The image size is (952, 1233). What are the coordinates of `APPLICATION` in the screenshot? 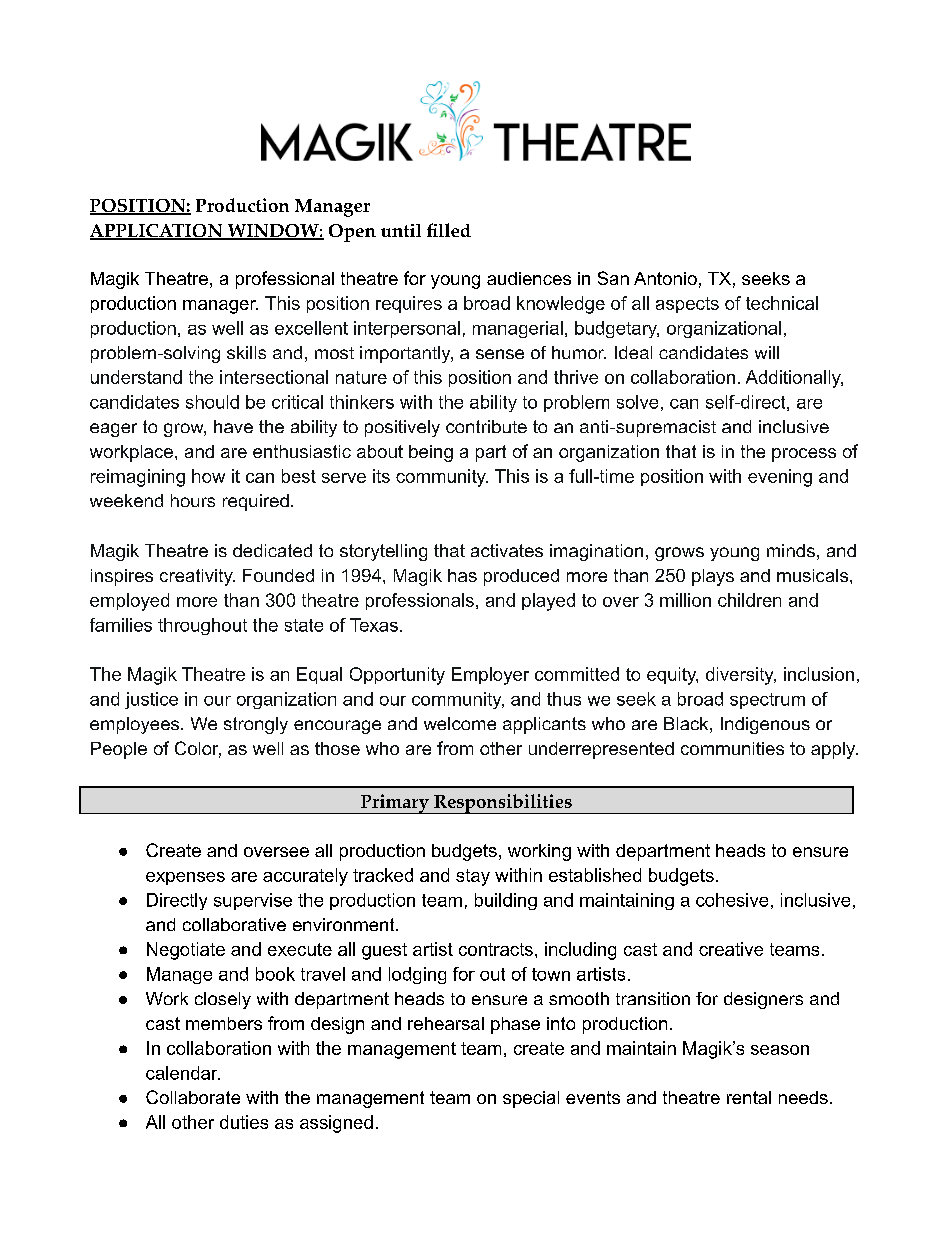 It's located at (157, 232).
